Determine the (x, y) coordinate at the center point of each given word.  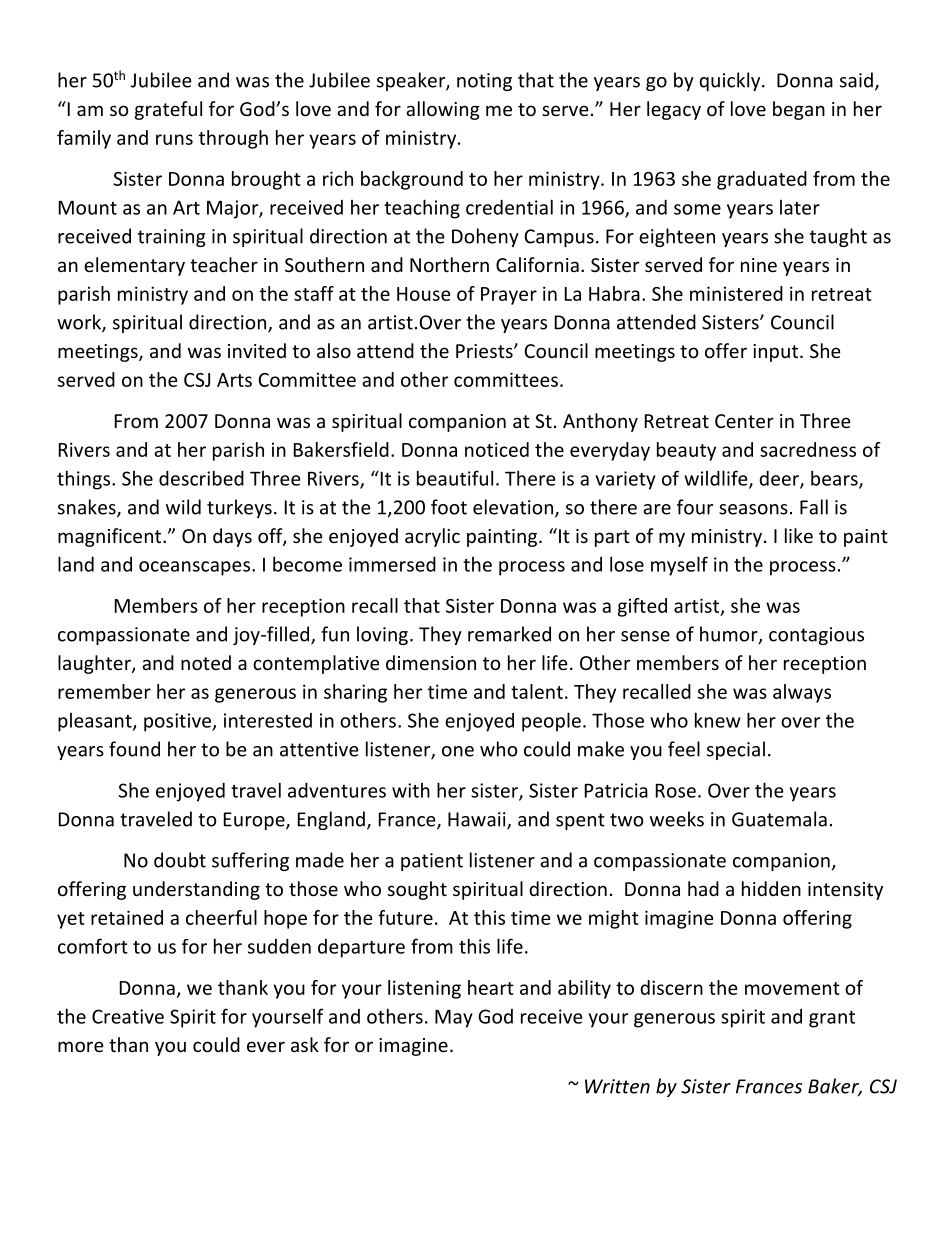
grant (832, 1019)
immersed (392, 564)
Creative (128, 1016)
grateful (168, 110)
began (799, 110)
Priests (485, 351)
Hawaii (478, 820)
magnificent (111, 537)
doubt (180, 860)
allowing (443, 110)
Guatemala (779, 819)
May (454, 1019)
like (799, 535)
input (777, 353)
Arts (234, 380)
